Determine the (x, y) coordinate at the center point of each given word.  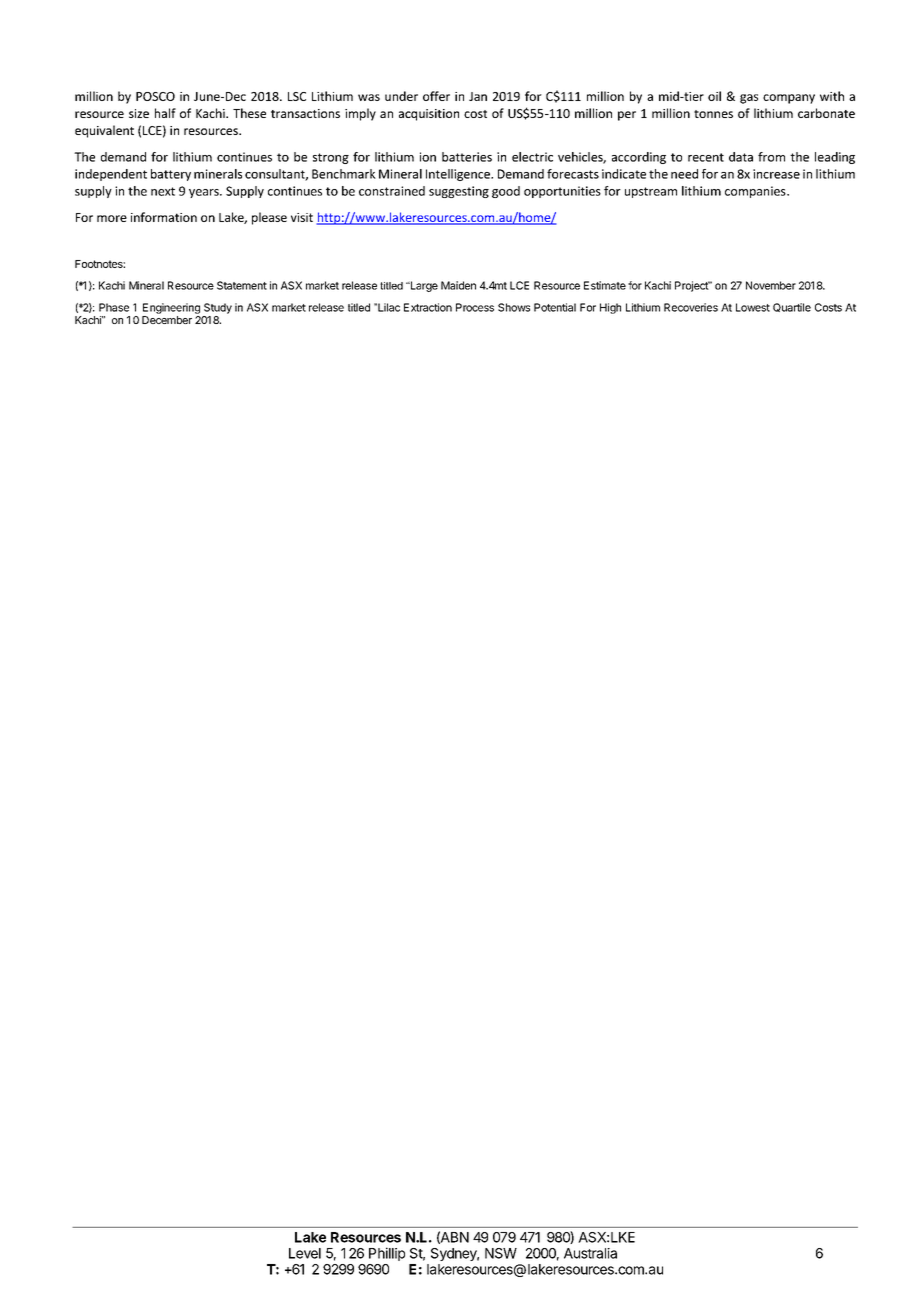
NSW (501, 1253)
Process (475, 307)
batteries (467, 157)
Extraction (428, 307)
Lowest (753, 307)
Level (305, 1253)
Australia (590, 1253)
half (165, 113)
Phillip (387, 1254)
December (167, 320)
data (741, 157)
